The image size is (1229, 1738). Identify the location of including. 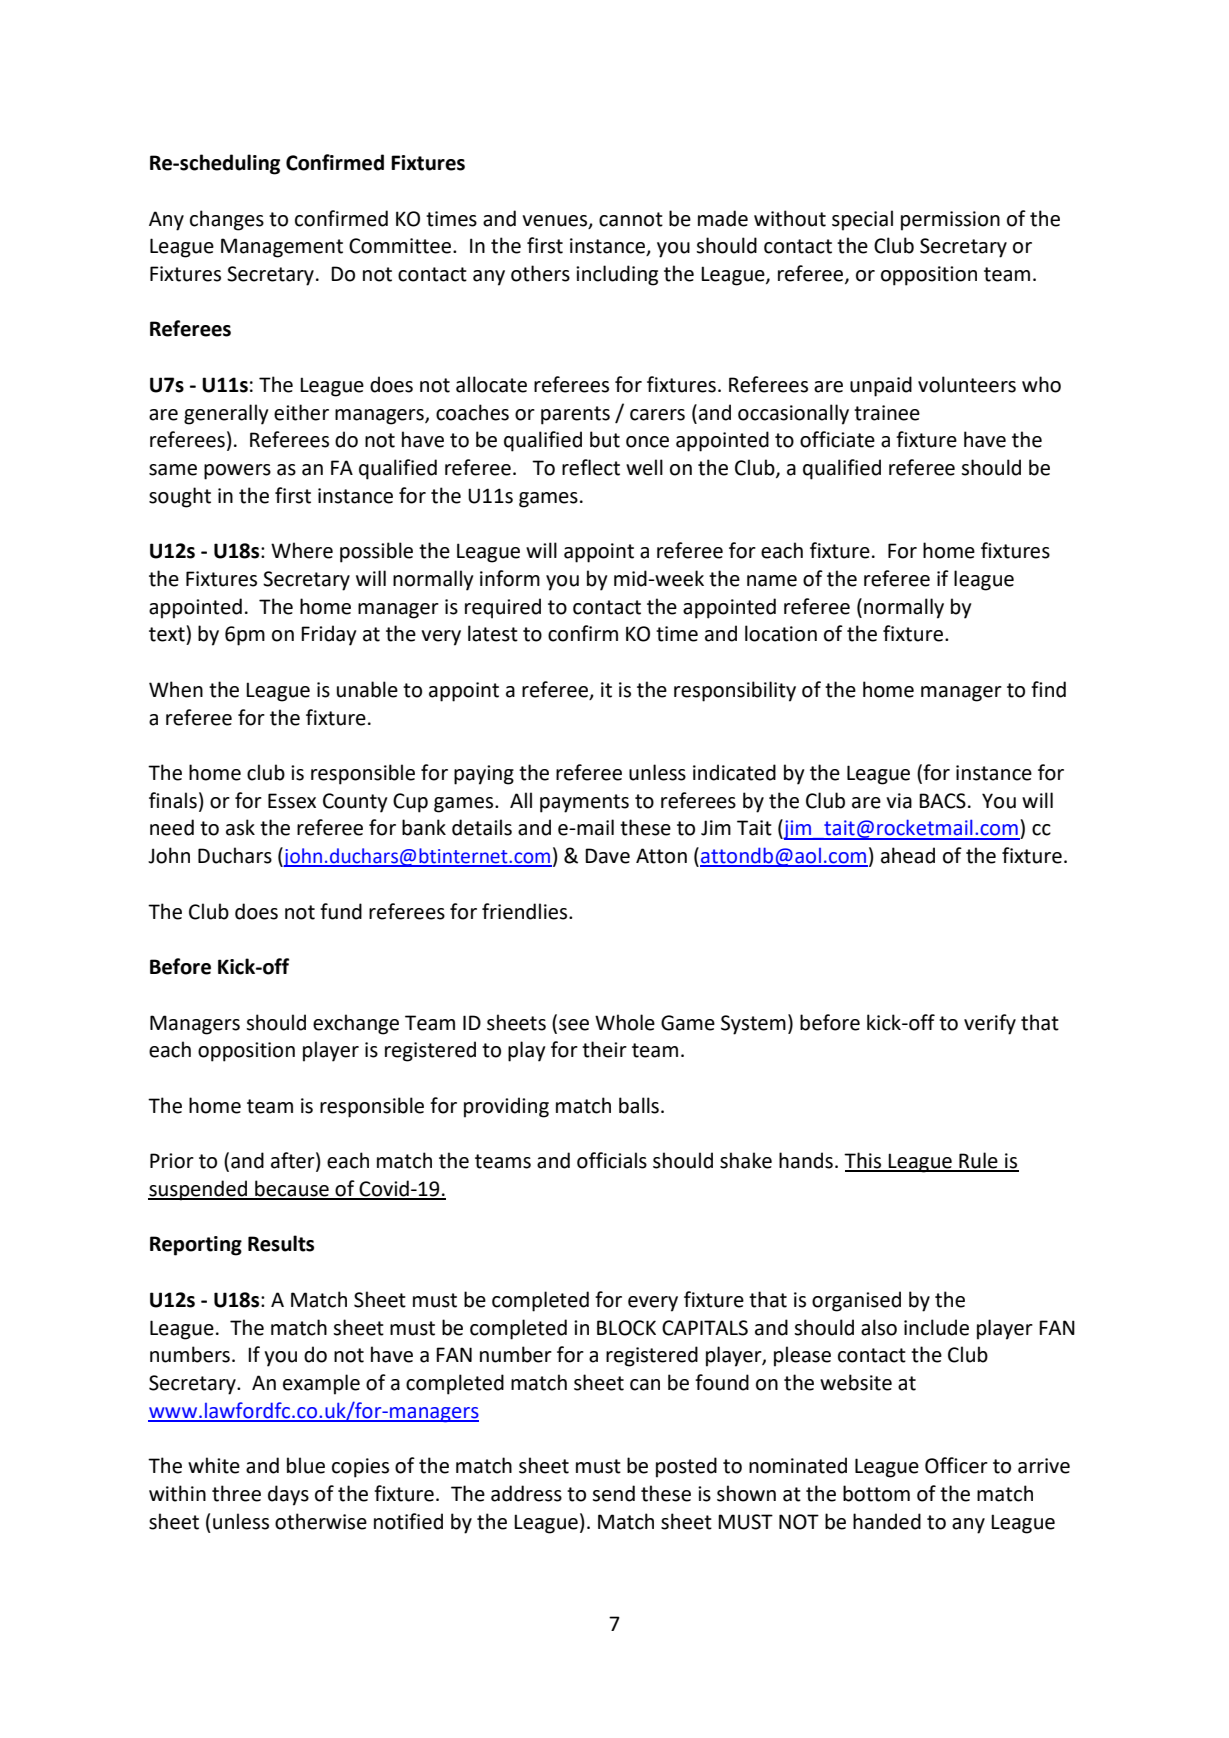
(617, 275).
